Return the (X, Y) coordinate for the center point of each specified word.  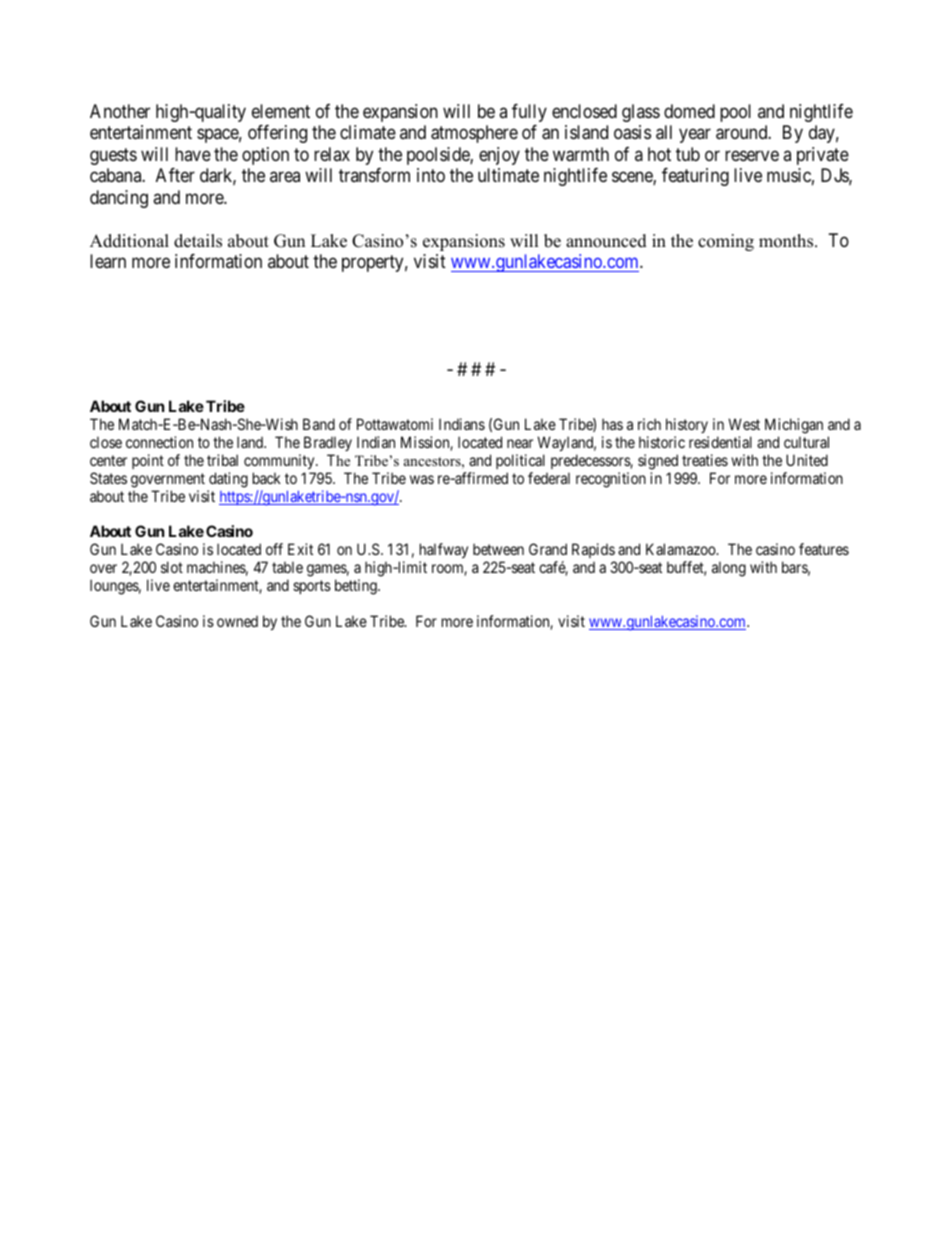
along (729, 569)
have (193, 154)
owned (237, 621)
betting (357, 587)
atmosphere (474, 134)
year (695, 136)
